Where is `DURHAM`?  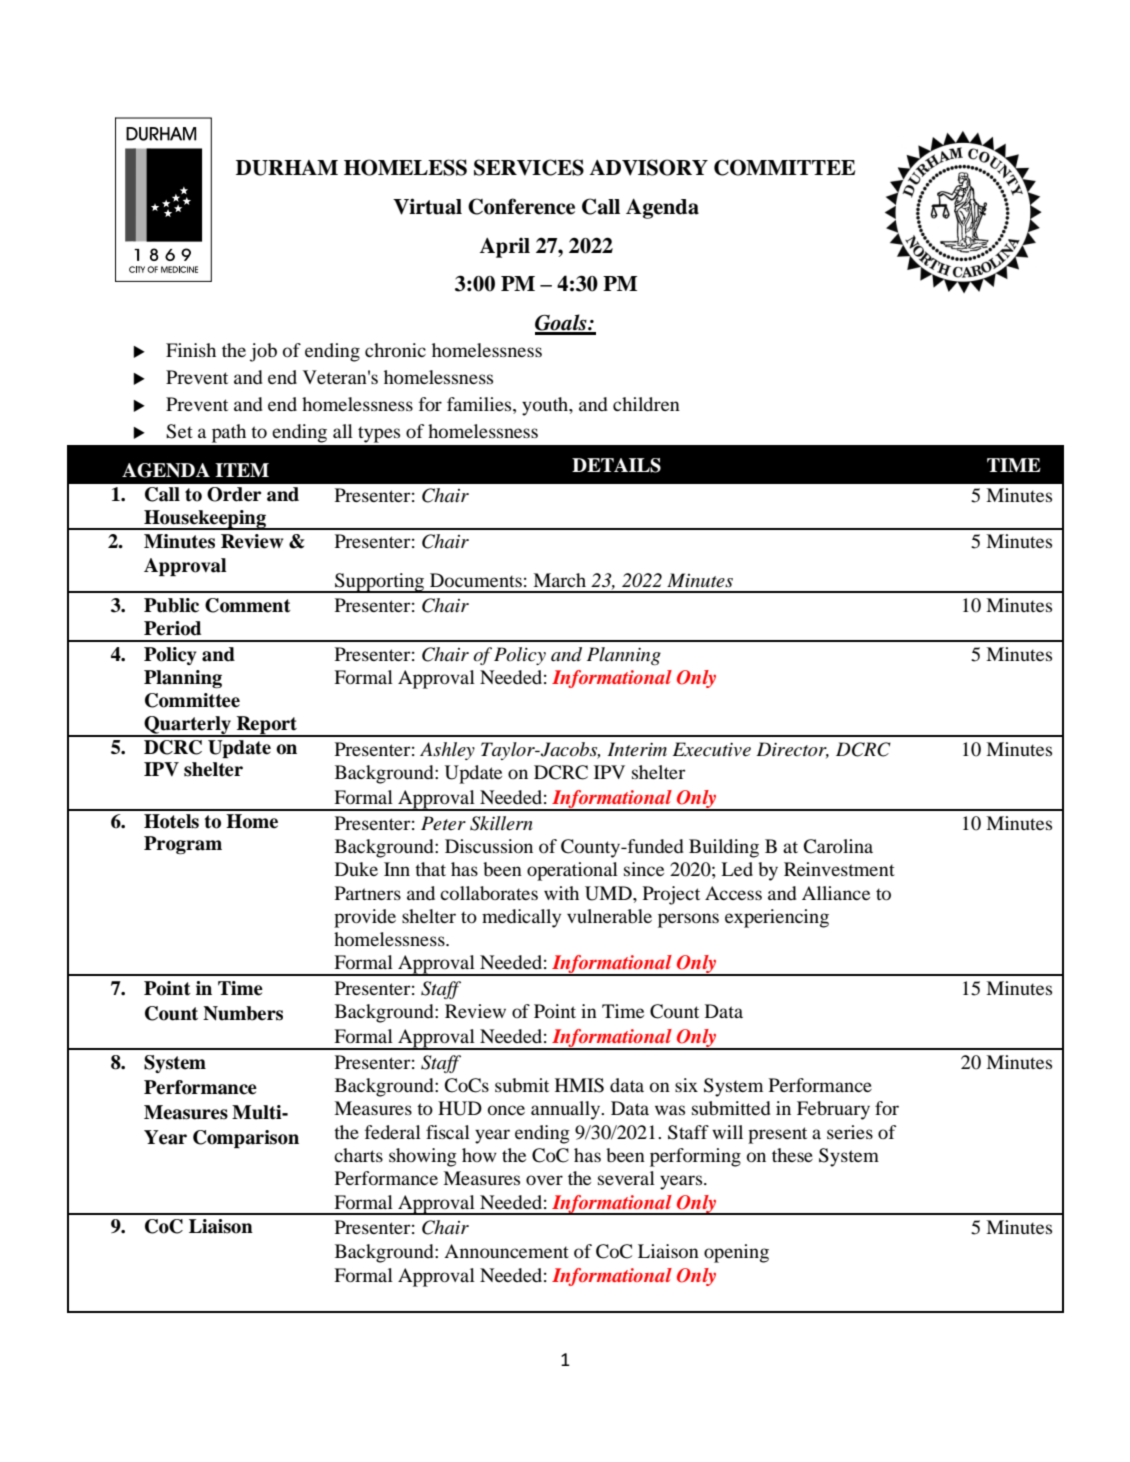
DURHAM is located at coordinates (287, 168).
